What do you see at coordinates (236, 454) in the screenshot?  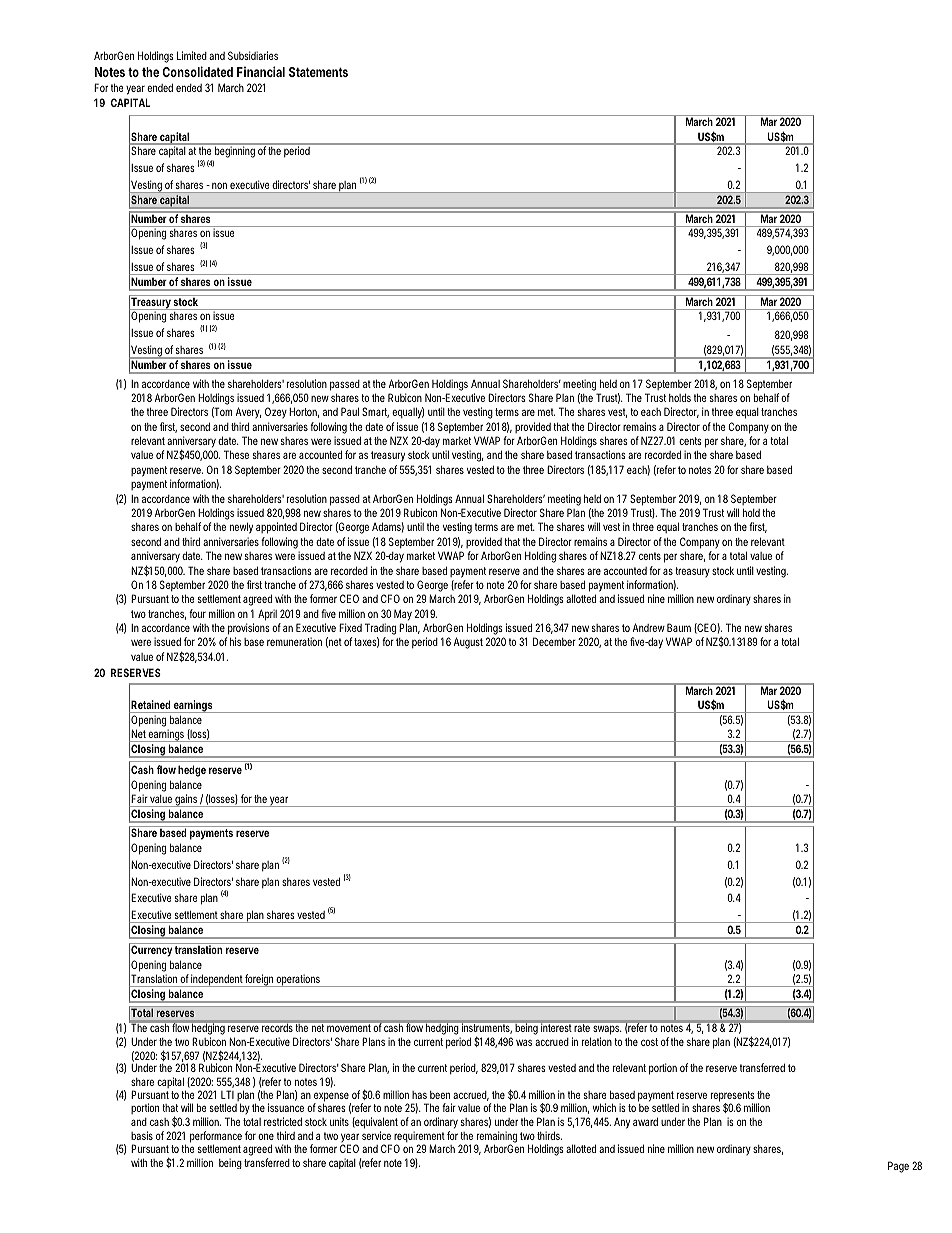 I see `These` at bounding box center [236, 454].
